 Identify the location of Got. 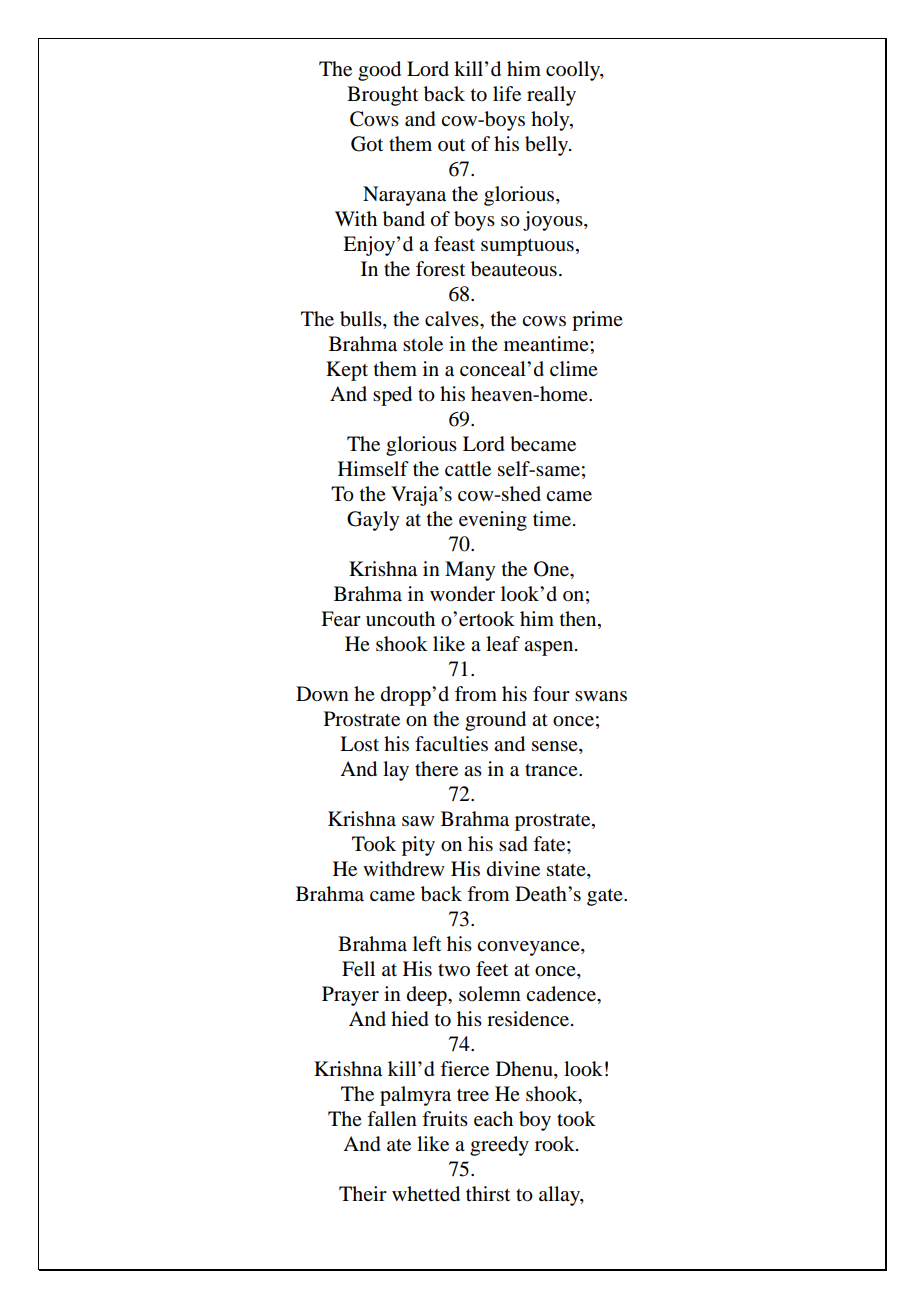
(367, 144).
